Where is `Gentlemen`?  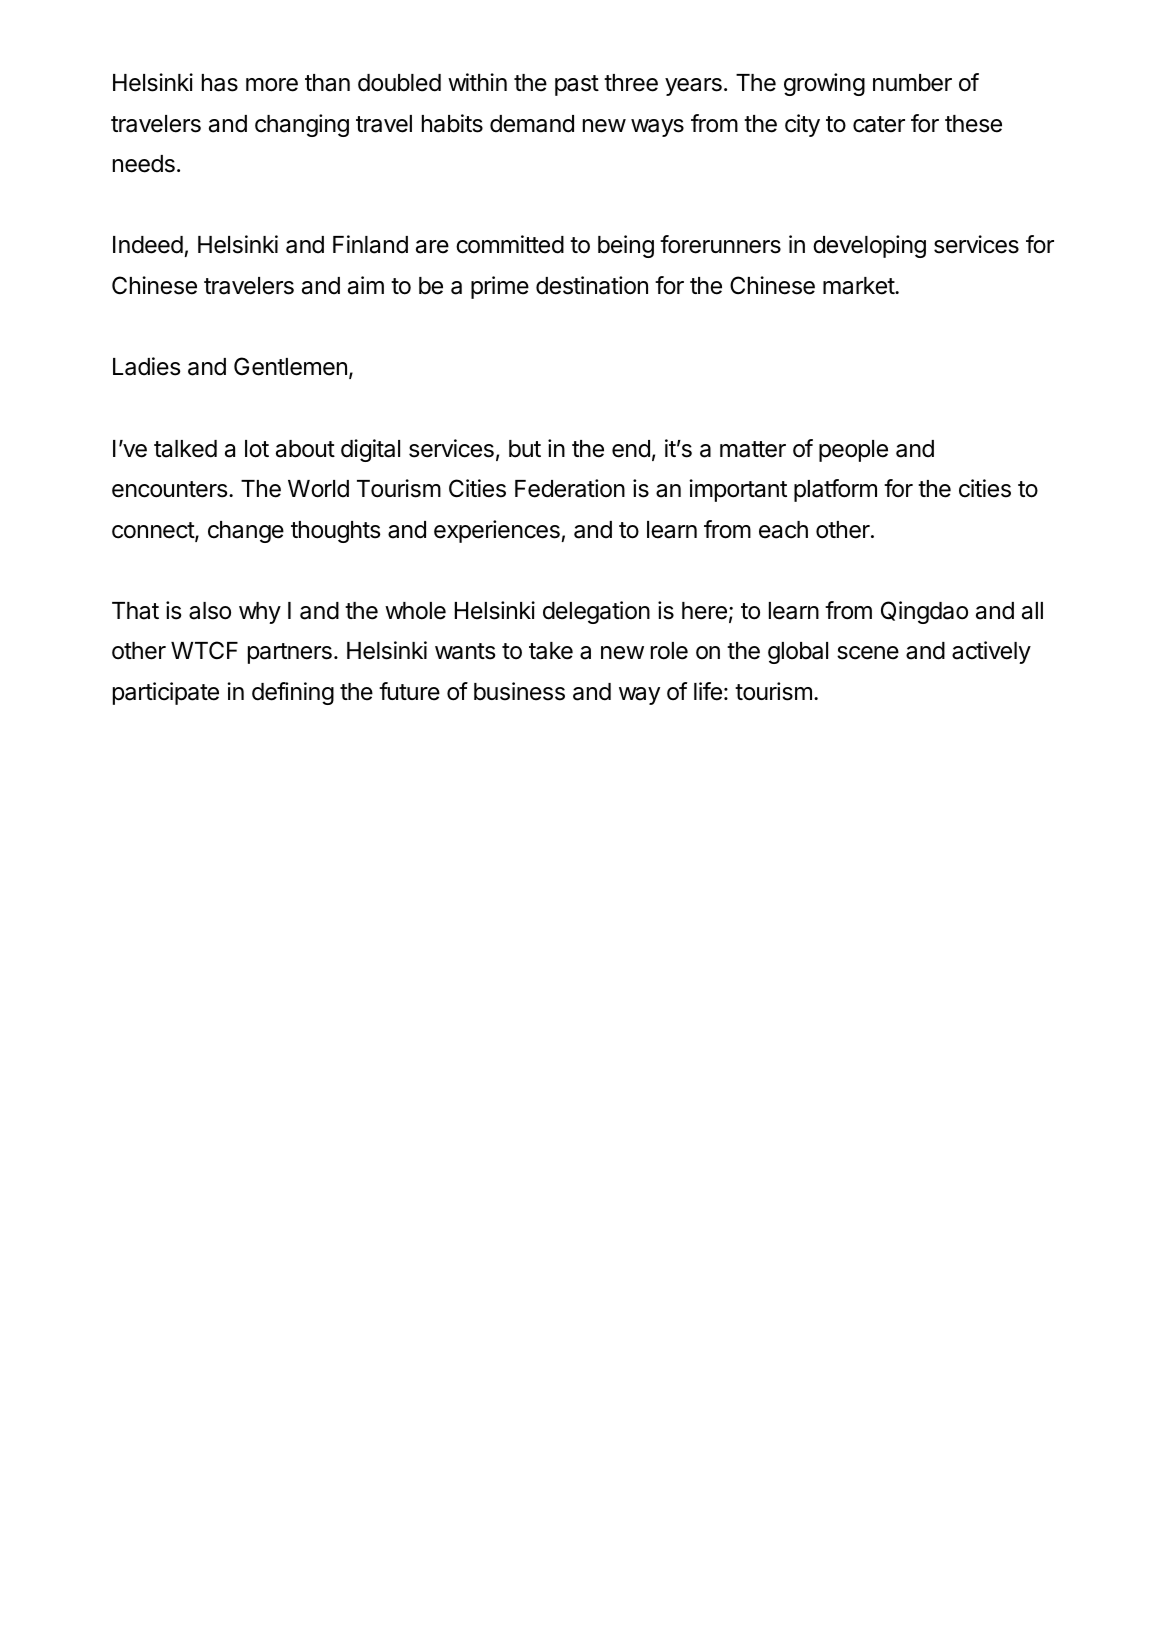
Gentlemen is located at coordinates (290, 366).
